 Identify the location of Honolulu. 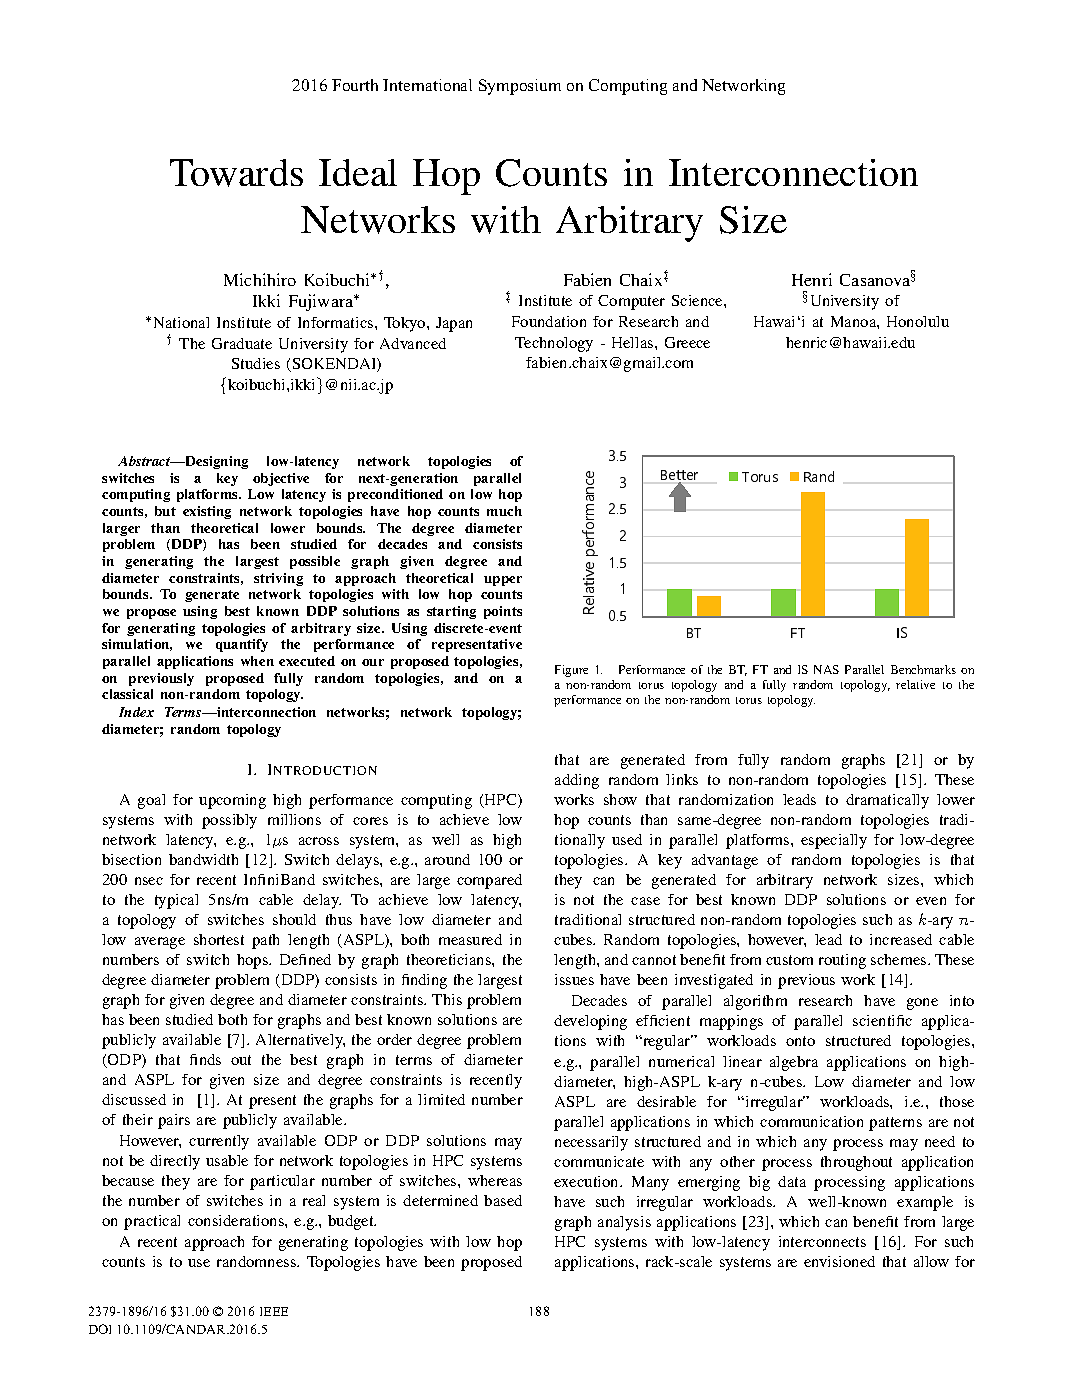
(918, 321).
